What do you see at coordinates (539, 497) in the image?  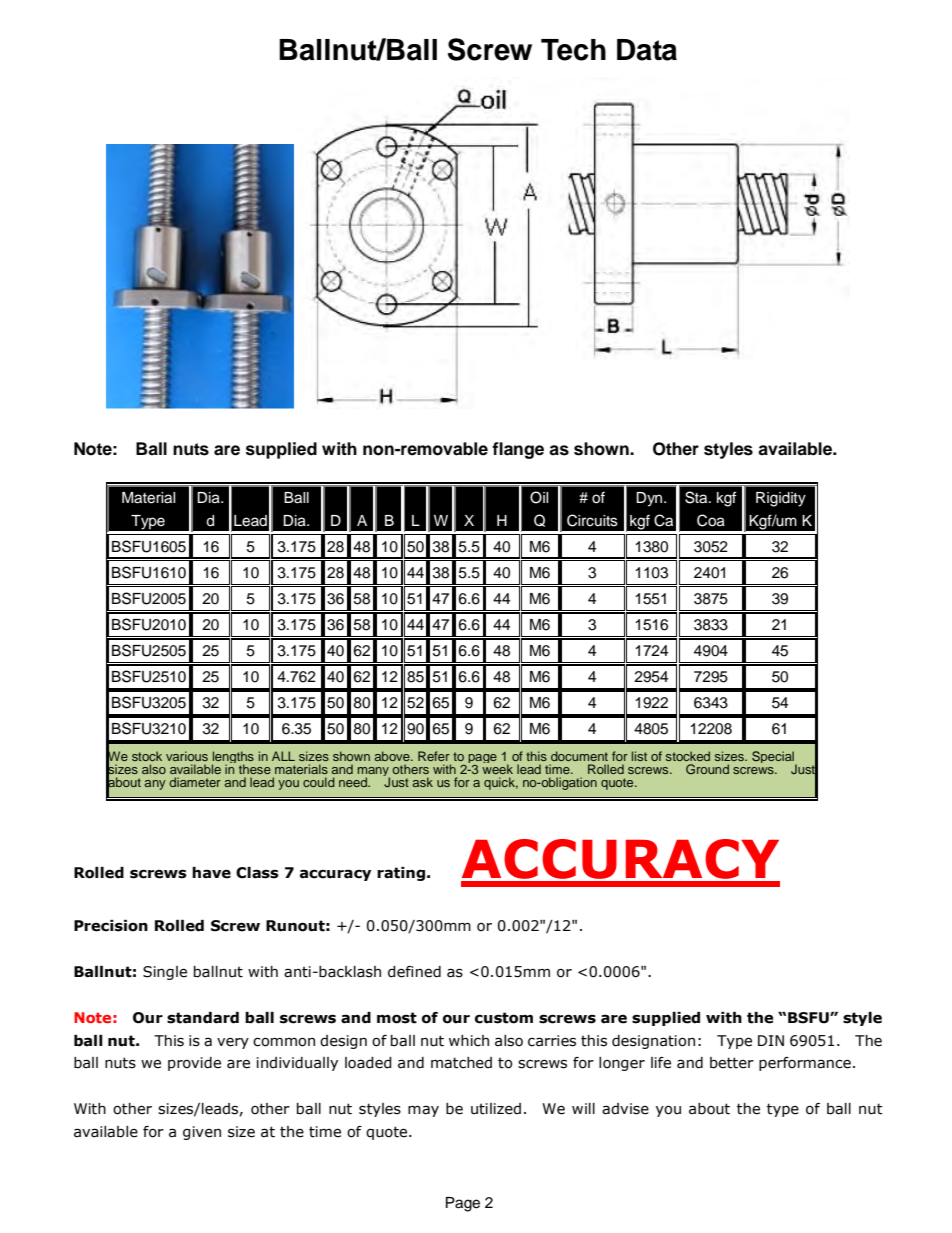 I see `Oil` at bounding box center [539, 497].
